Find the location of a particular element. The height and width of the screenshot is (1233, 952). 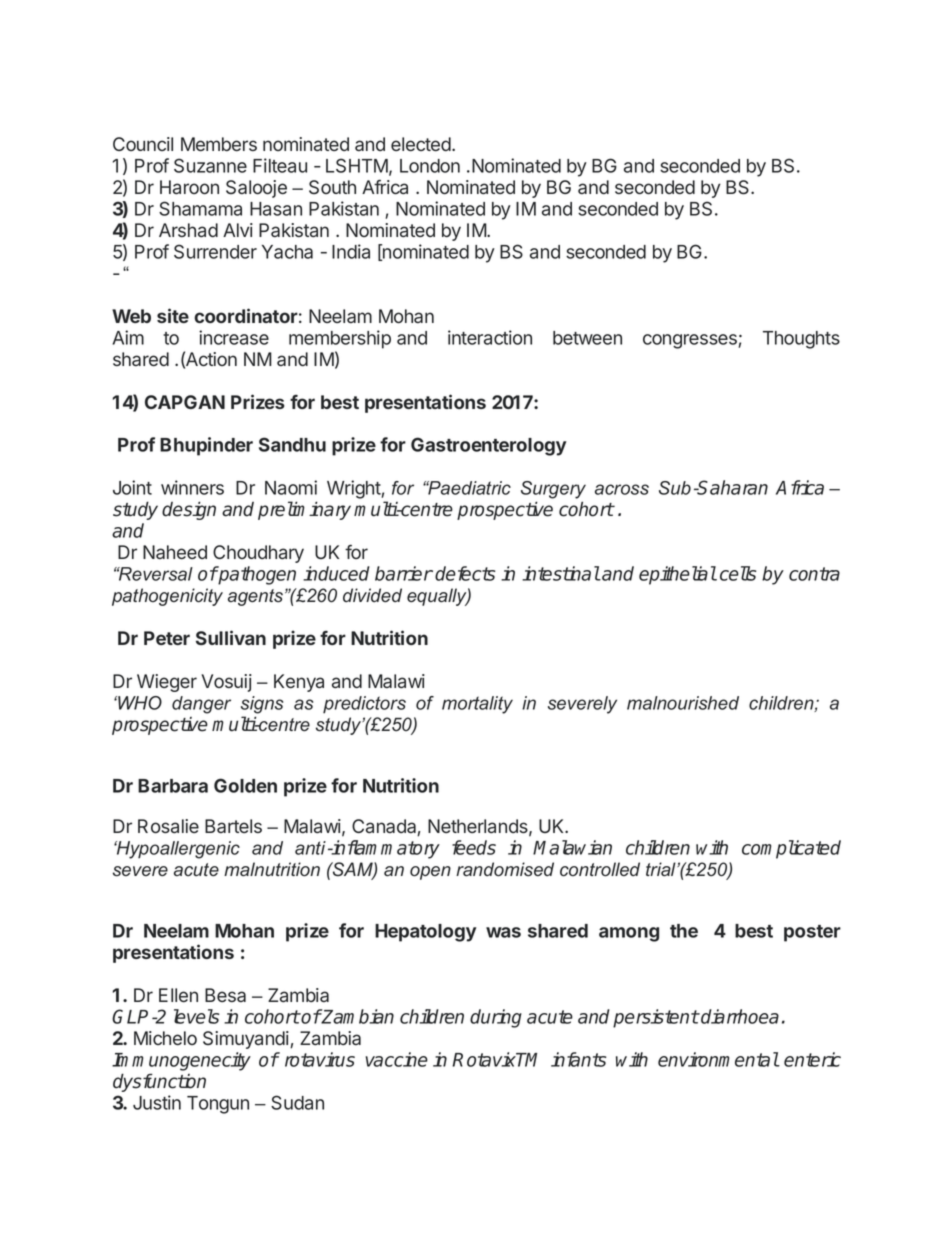

dysfunction is located at coordinates (159, 1082).
